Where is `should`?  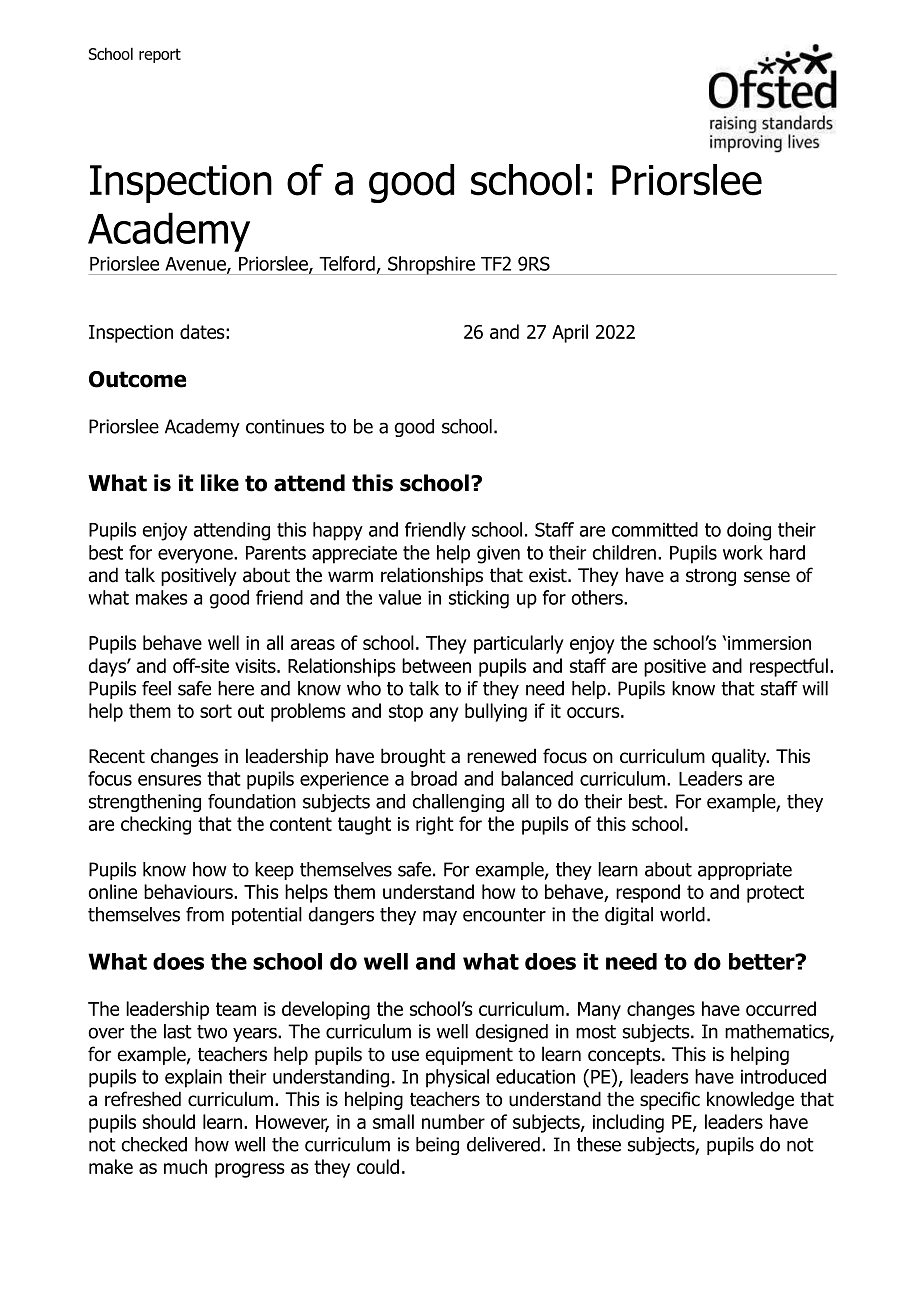
should is located at coordinates (169, 1121).
